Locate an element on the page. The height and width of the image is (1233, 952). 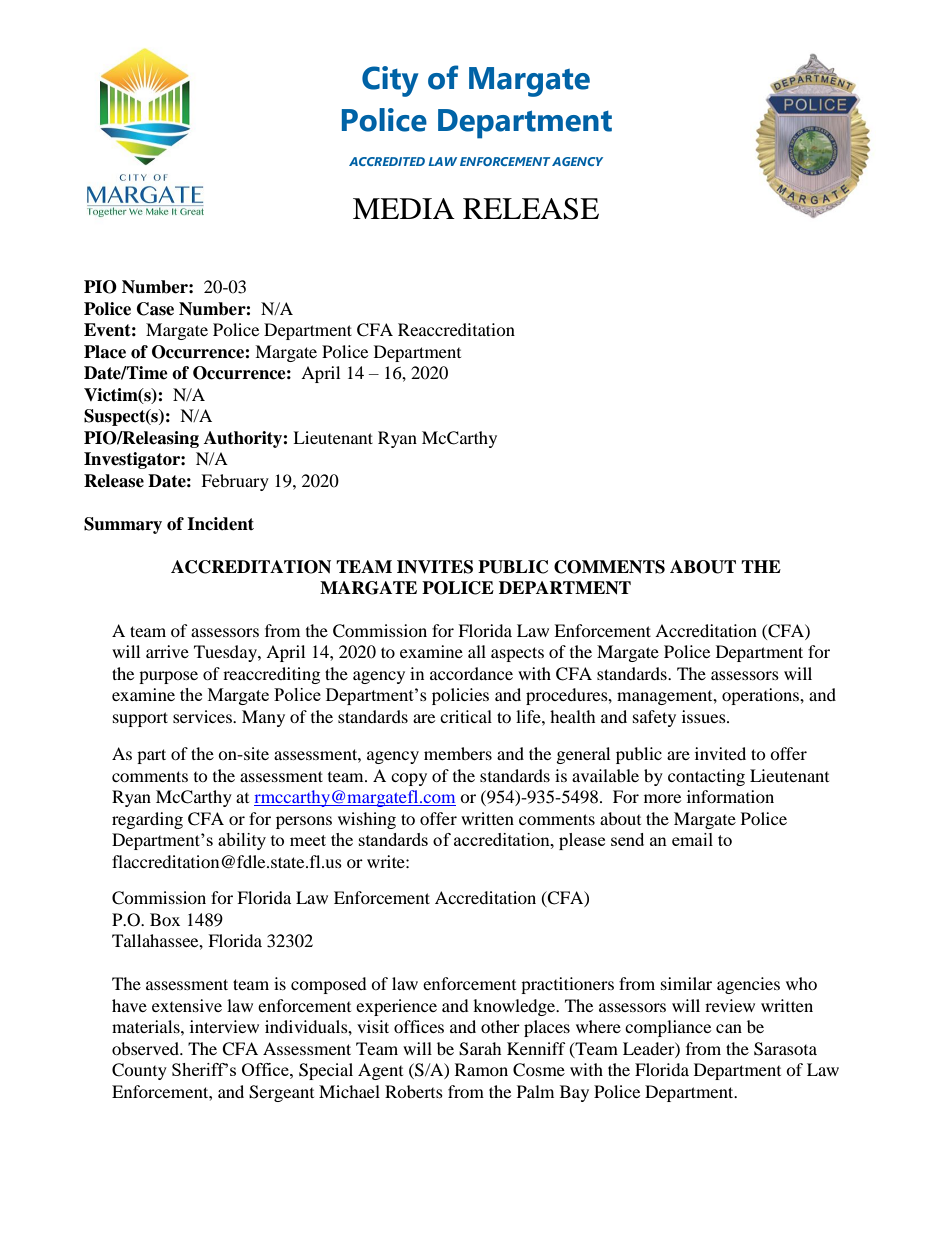
MEDIA is located at coordinates (404, 208).
